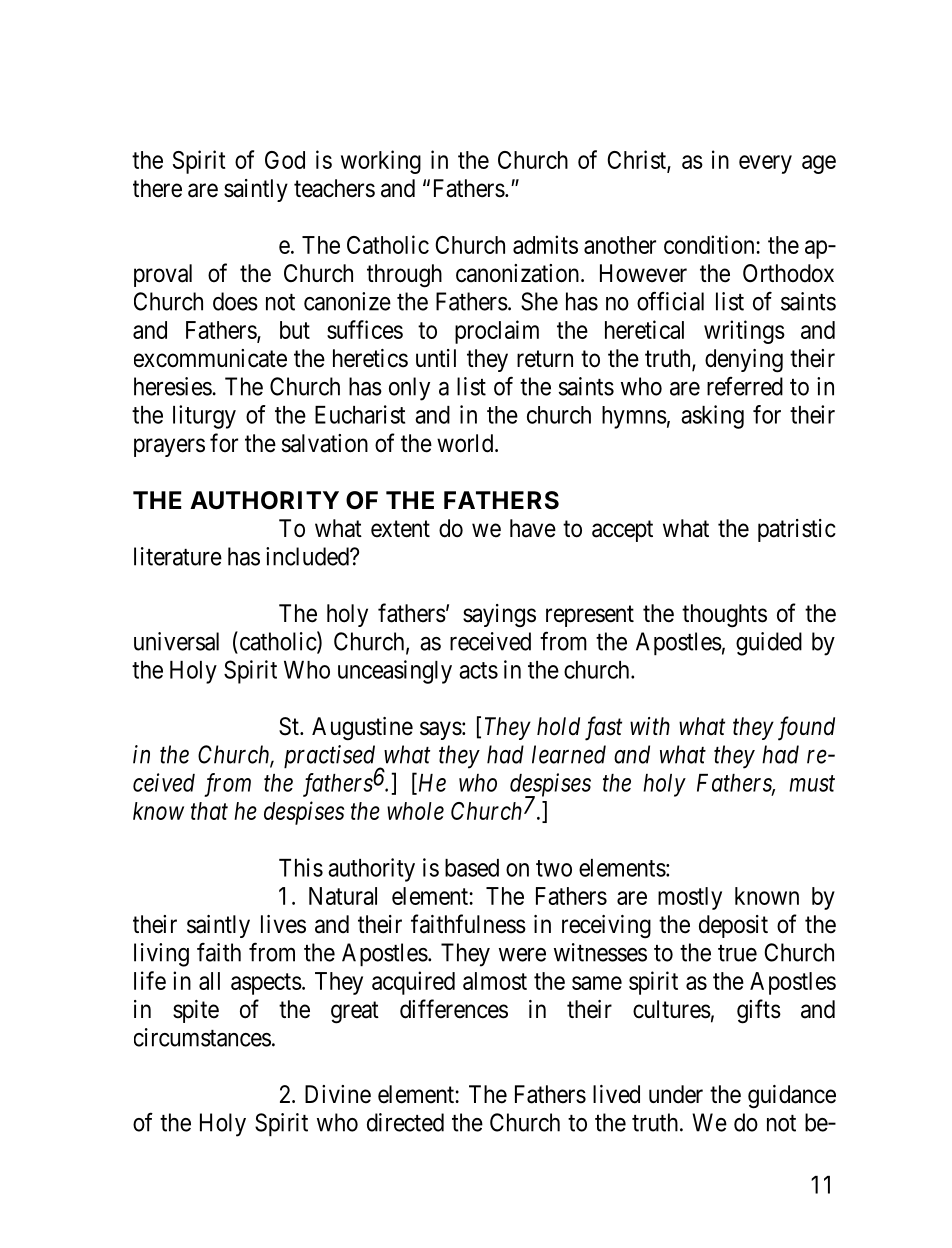 This screenshot has height=1248, width=952. Describe the element at coordinates (283, 924) in the screenshot. I see `lives` at that location.
